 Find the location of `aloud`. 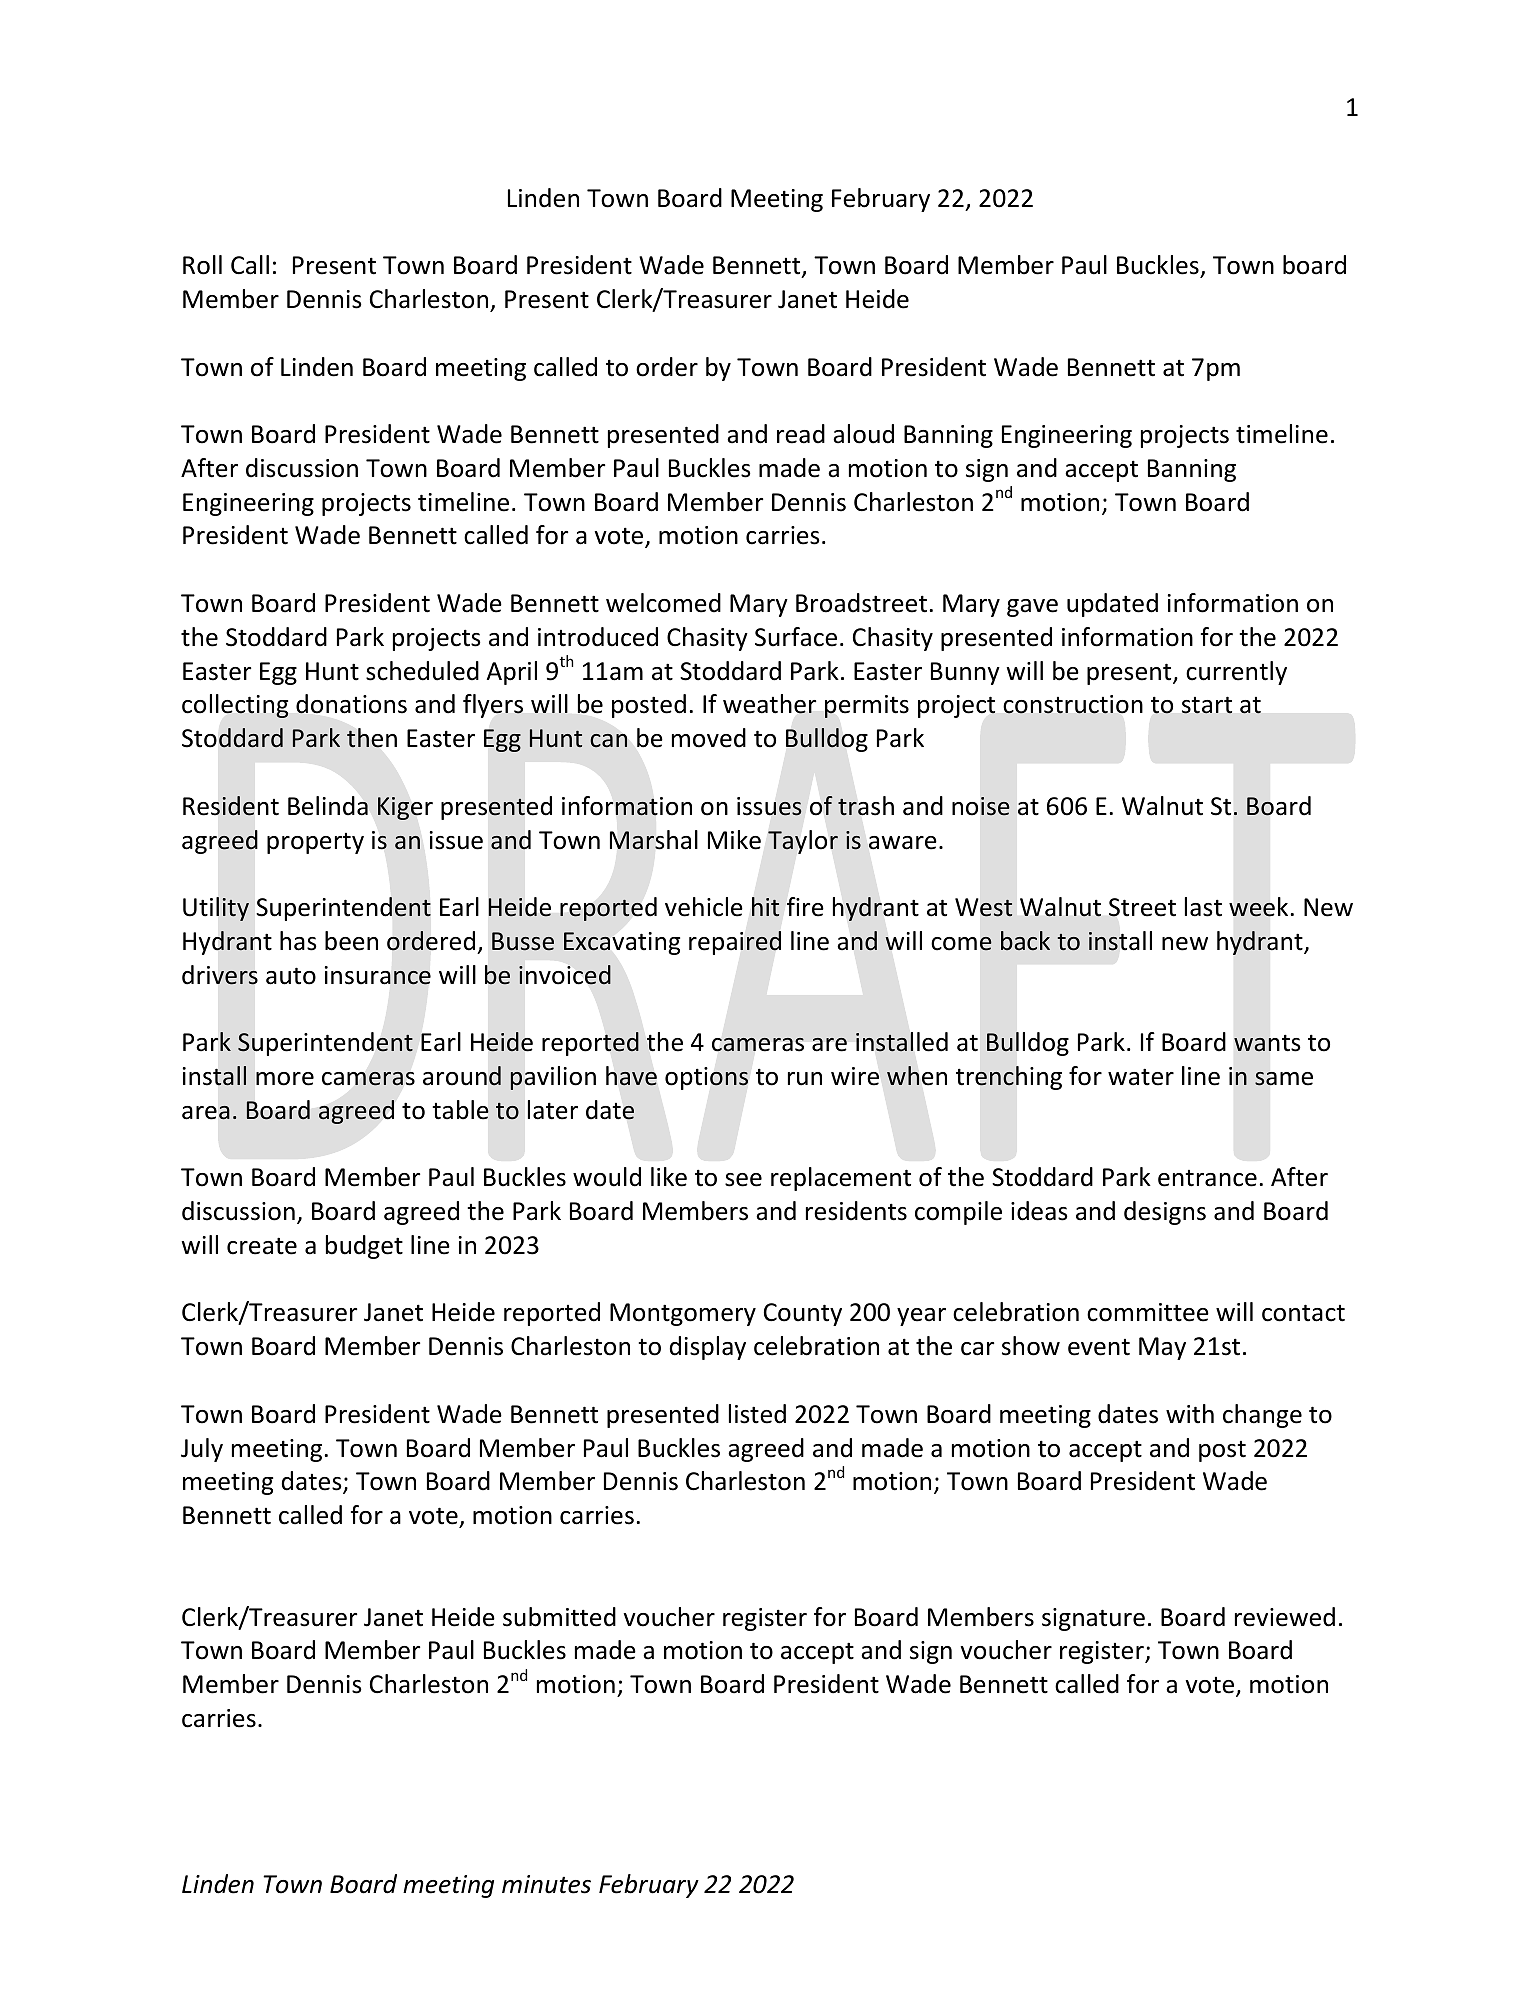

aloud is located at coordinates (863, 434).
